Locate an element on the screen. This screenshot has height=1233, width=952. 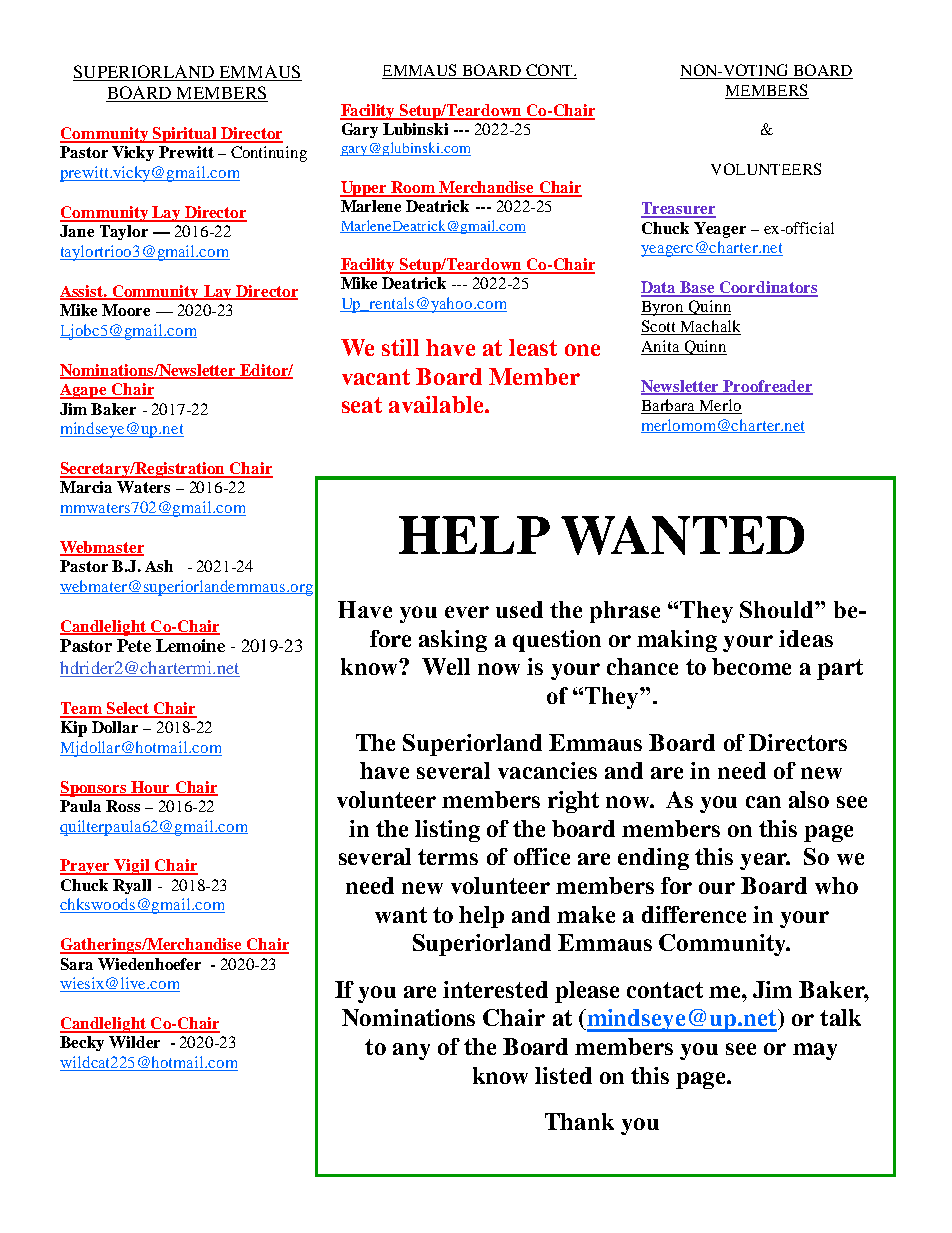
Well is located at coordinates (446, 666).
